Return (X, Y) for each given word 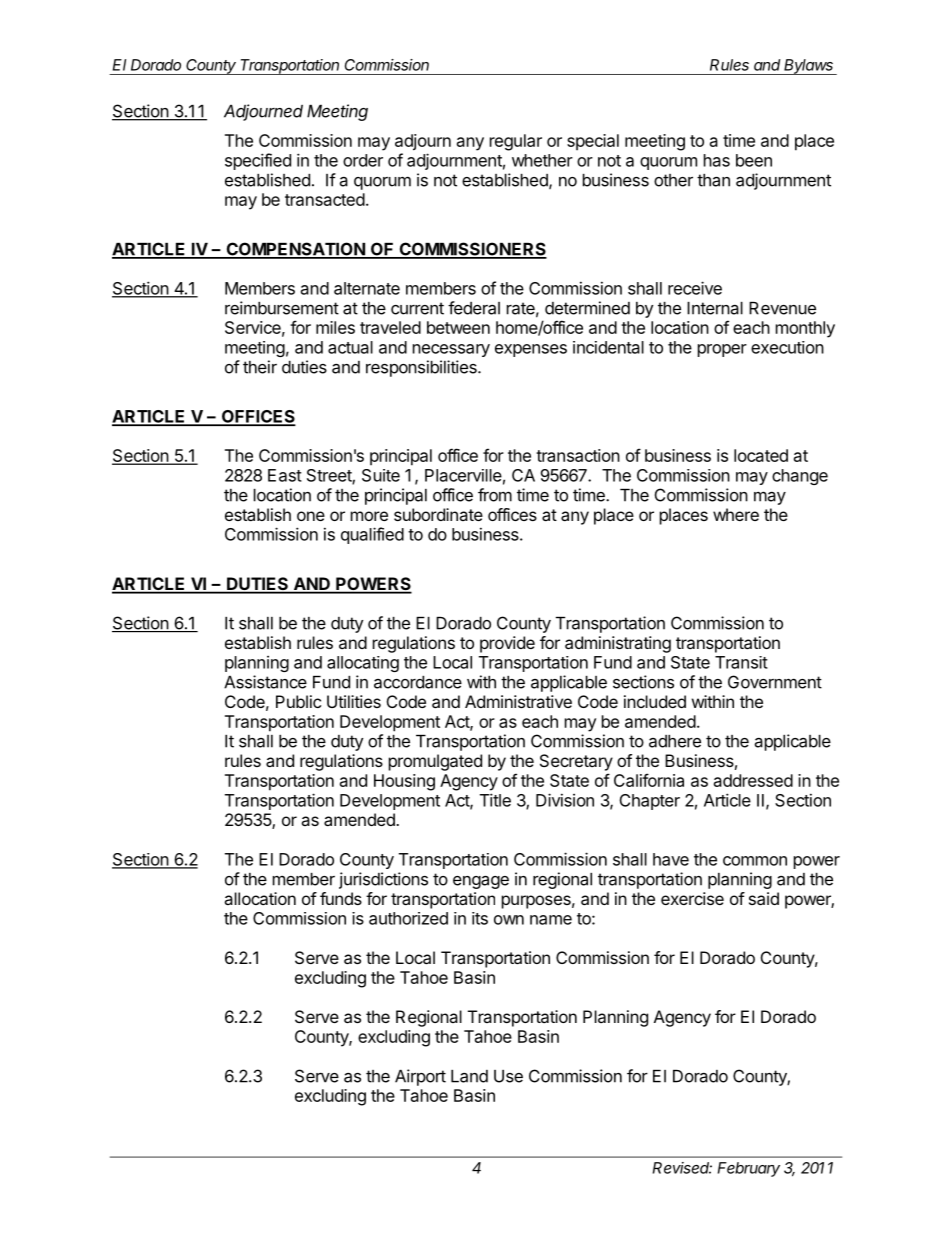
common (755, 861)
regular (516, 142)
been (754, 160)
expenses (531, 350)
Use (508, 1076)
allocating (363, 664)
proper (722, 350)
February (749, 1169)
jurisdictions (383, 880)
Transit (741, 662)
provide (507, 644)
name (551, 920)
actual (350, 347)
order (363, 160)
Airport (420, 1077)
